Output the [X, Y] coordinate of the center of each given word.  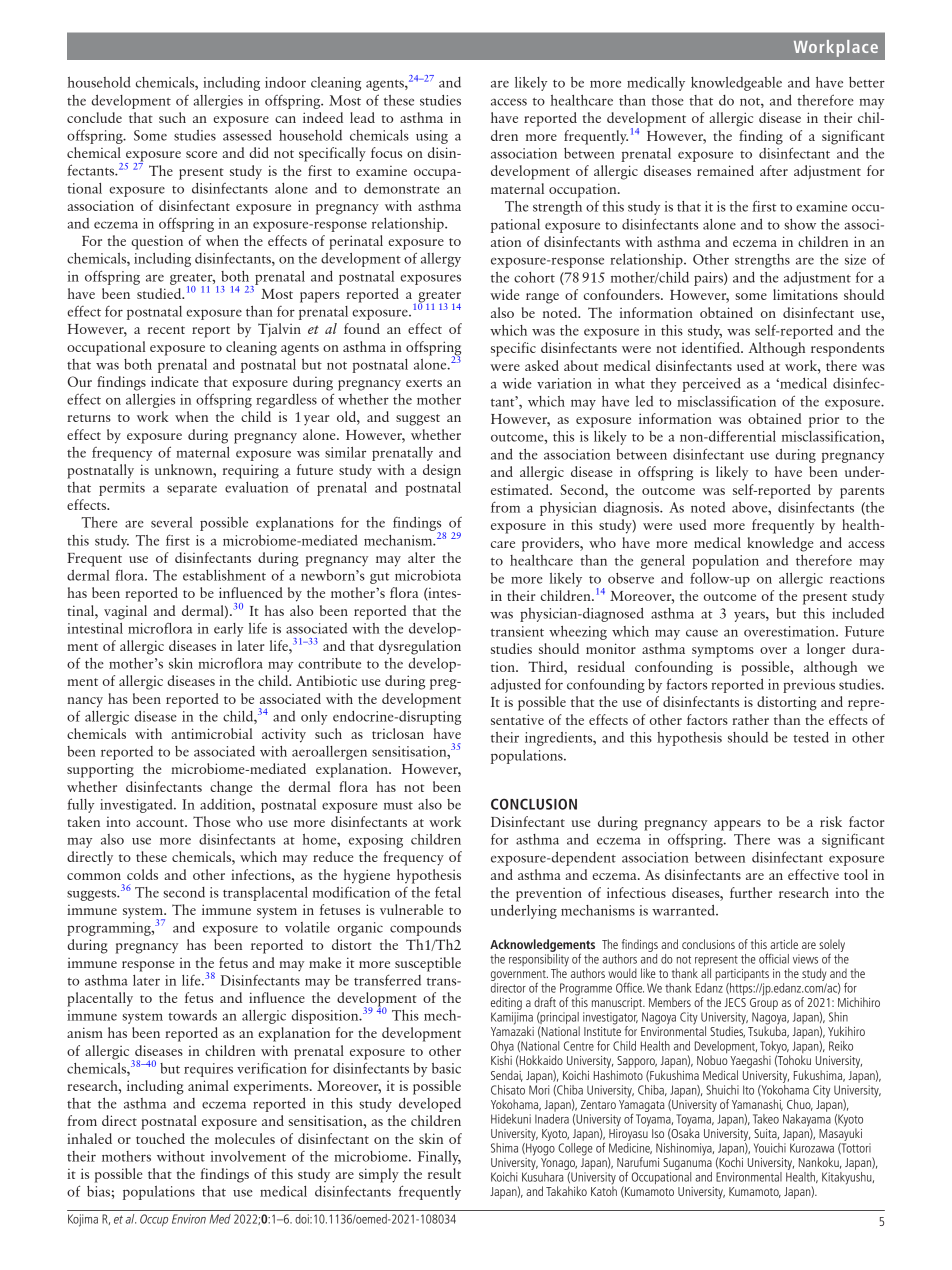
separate [192, 490]
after [774, 170]
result [444, 1173]
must [398, 806]
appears [737, 825]
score [201, 154]
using [432, 137]
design [442, 471]
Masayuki [840, 1133]
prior [824, 421]
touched [160, 1138]
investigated [137, 806]
